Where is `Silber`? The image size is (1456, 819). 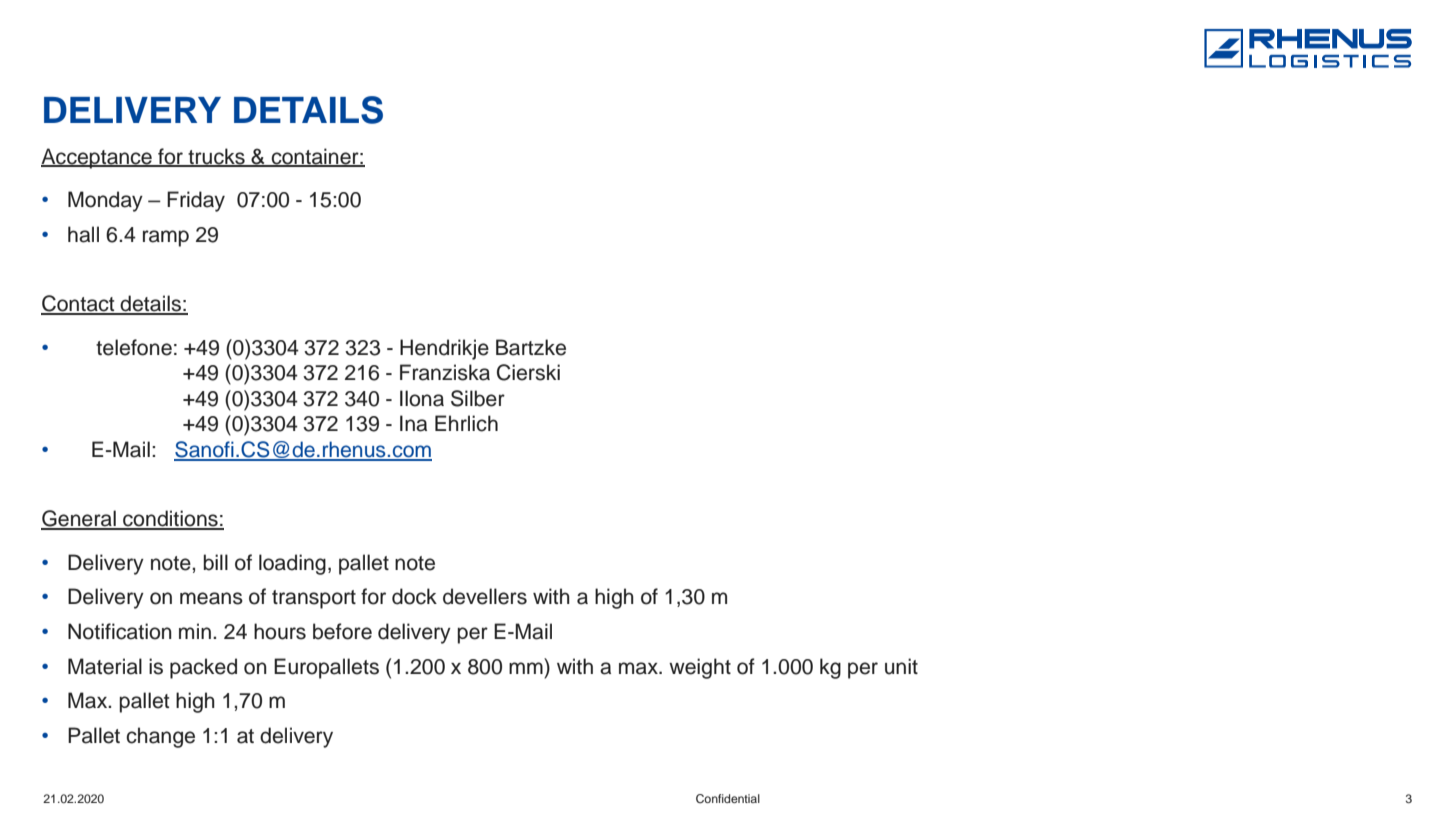 Silber is located at coordinates (478, 398).
